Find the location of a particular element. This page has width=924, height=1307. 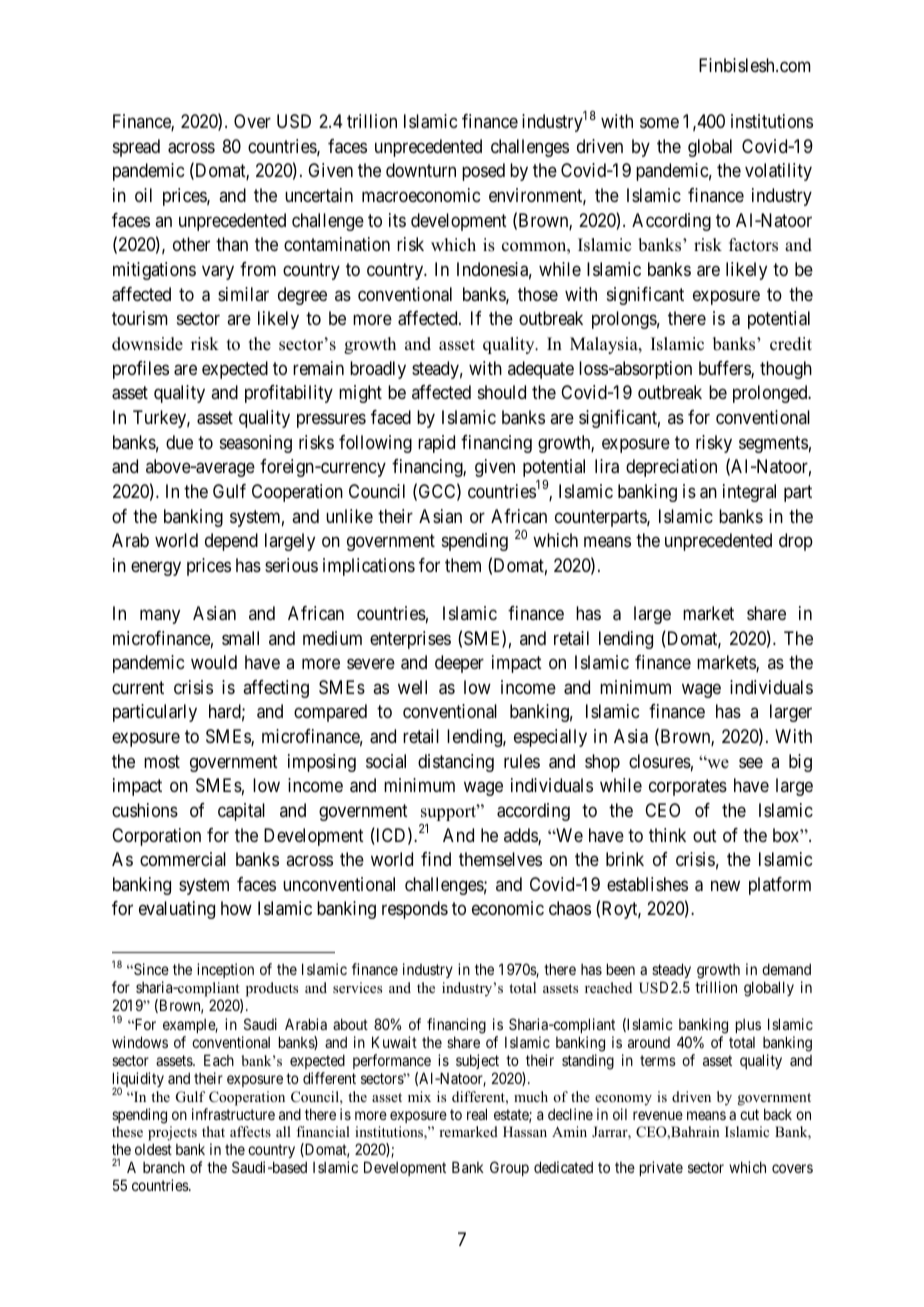

deeper is located at coordinates (459, 664).
